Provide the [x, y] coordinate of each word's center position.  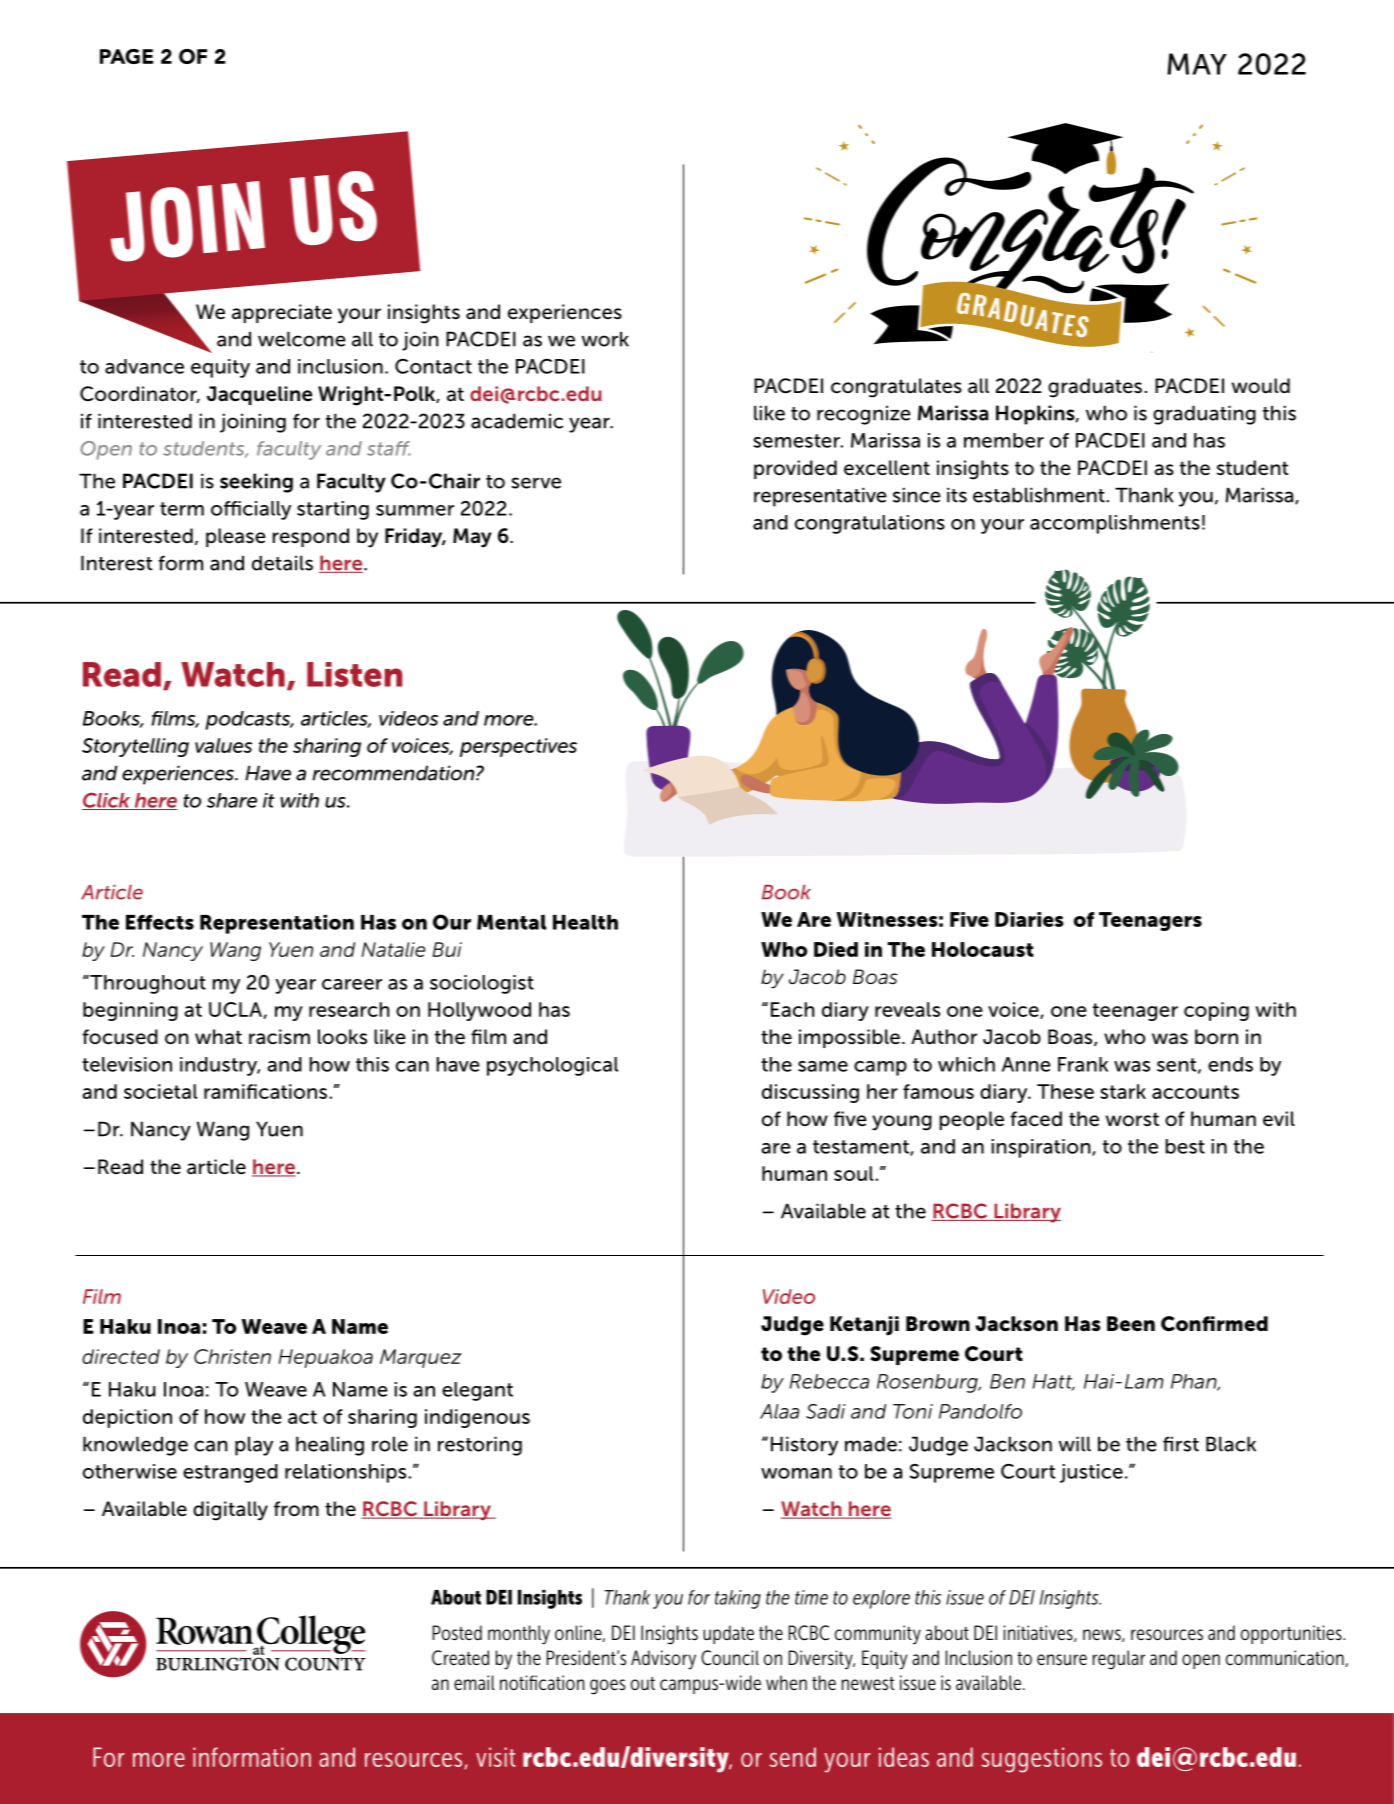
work [605, 339]
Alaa [779, 1411]
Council [730, 1658]
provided [795, 469]
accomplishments [1115, 524]
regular [1119, 1660]
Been [1131, 1324]
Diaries [1029, 919]
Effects [160, 922]
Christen [232, 1356]
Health [585, 922]
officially [251, 510]
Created [460, 1658]
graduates [1095, 388]
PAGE [126, 56]
